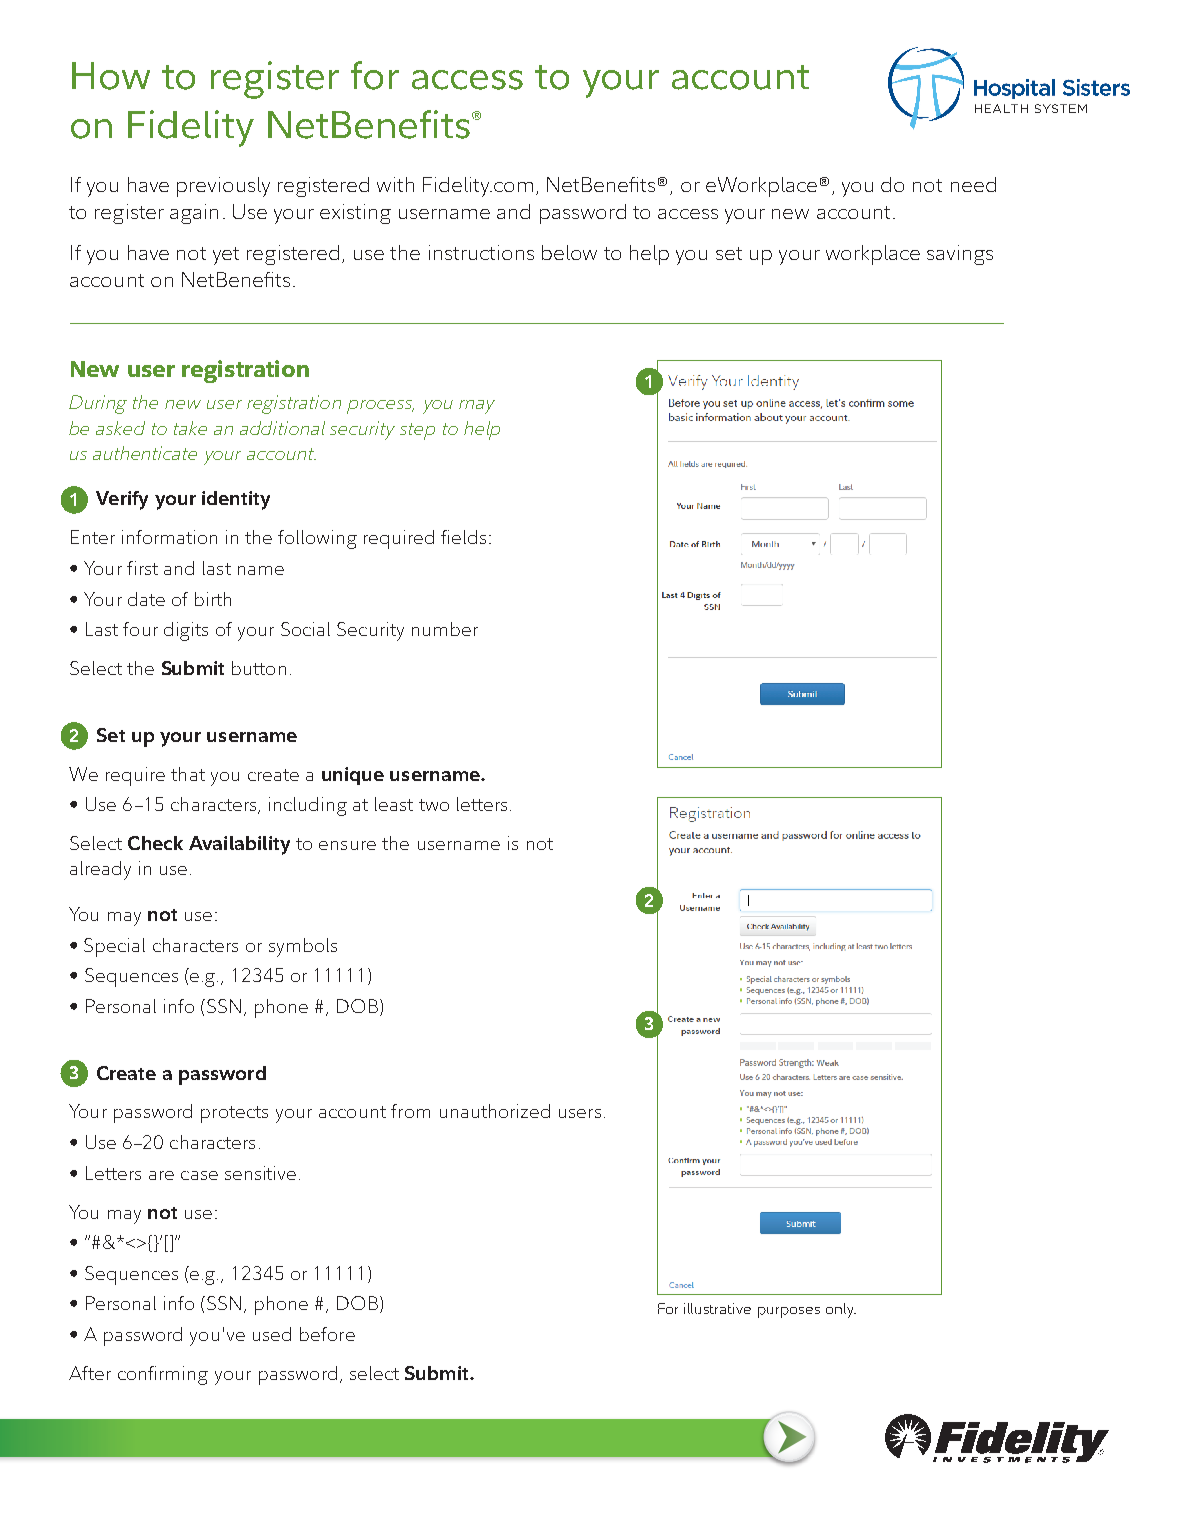  I want to click on How, so click(111, 76).
